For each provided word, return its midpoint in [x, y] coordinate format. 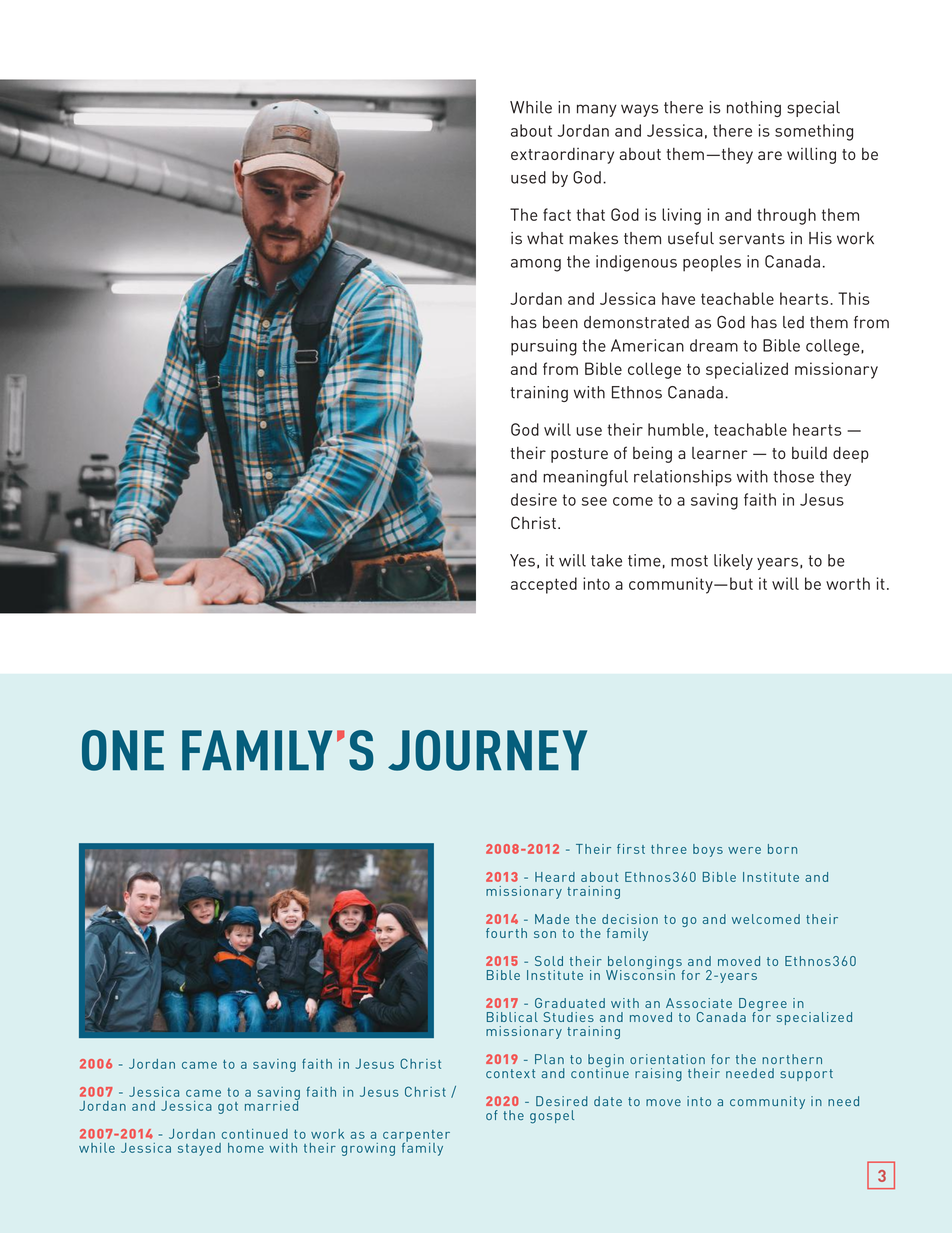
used [528, 177]
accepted [544, 585]
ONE [123, 750]
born [782, 849]
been [560, 322]
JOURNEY [487, 750]
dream [714, 345]
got [228, 1108]
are [770, 155]
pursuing [544, 347]
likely [733, 562]
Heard [555, 877]
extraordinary [562, 156]
